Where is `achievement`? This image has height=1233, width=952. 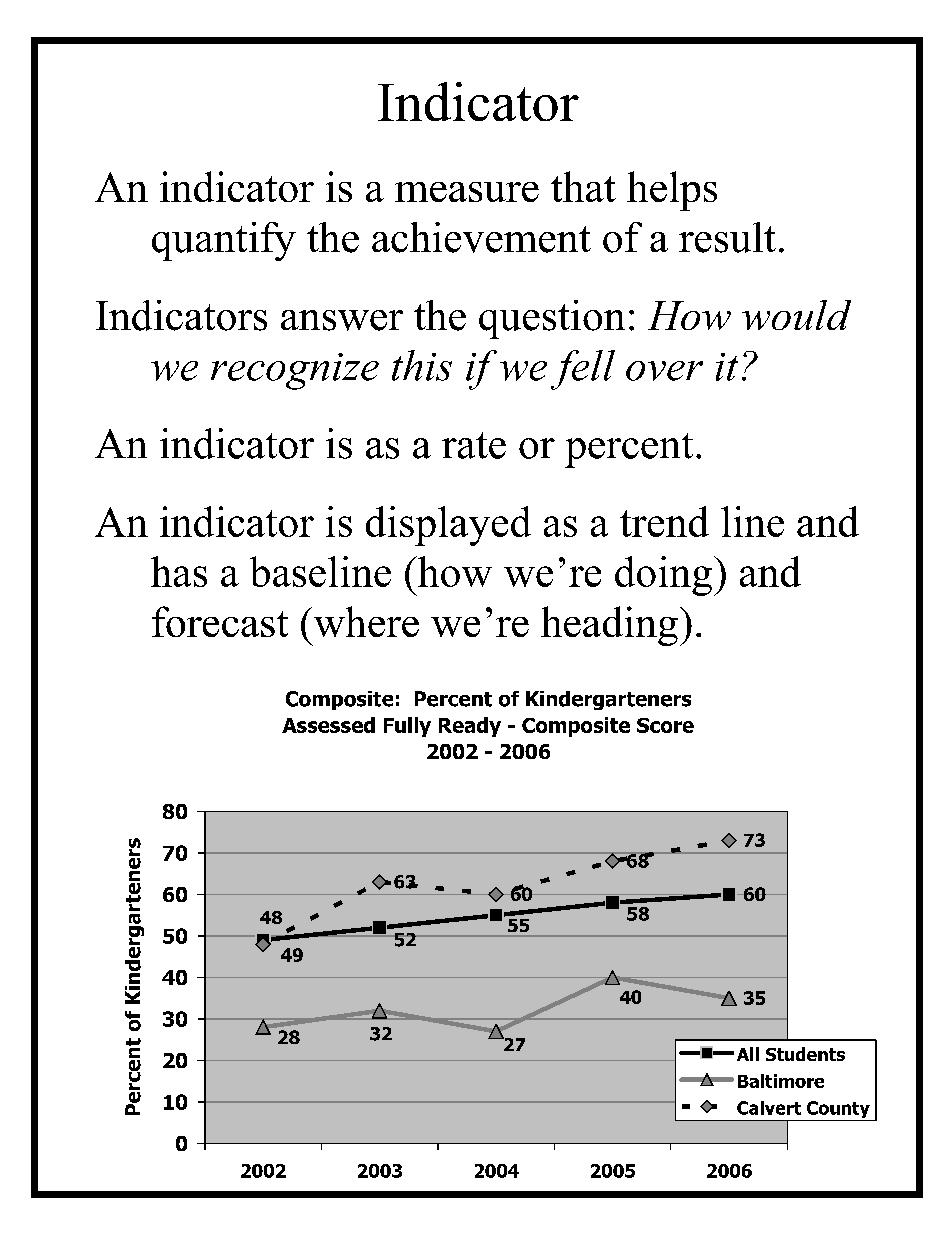 achievement is located at coordinates (481, 237).
